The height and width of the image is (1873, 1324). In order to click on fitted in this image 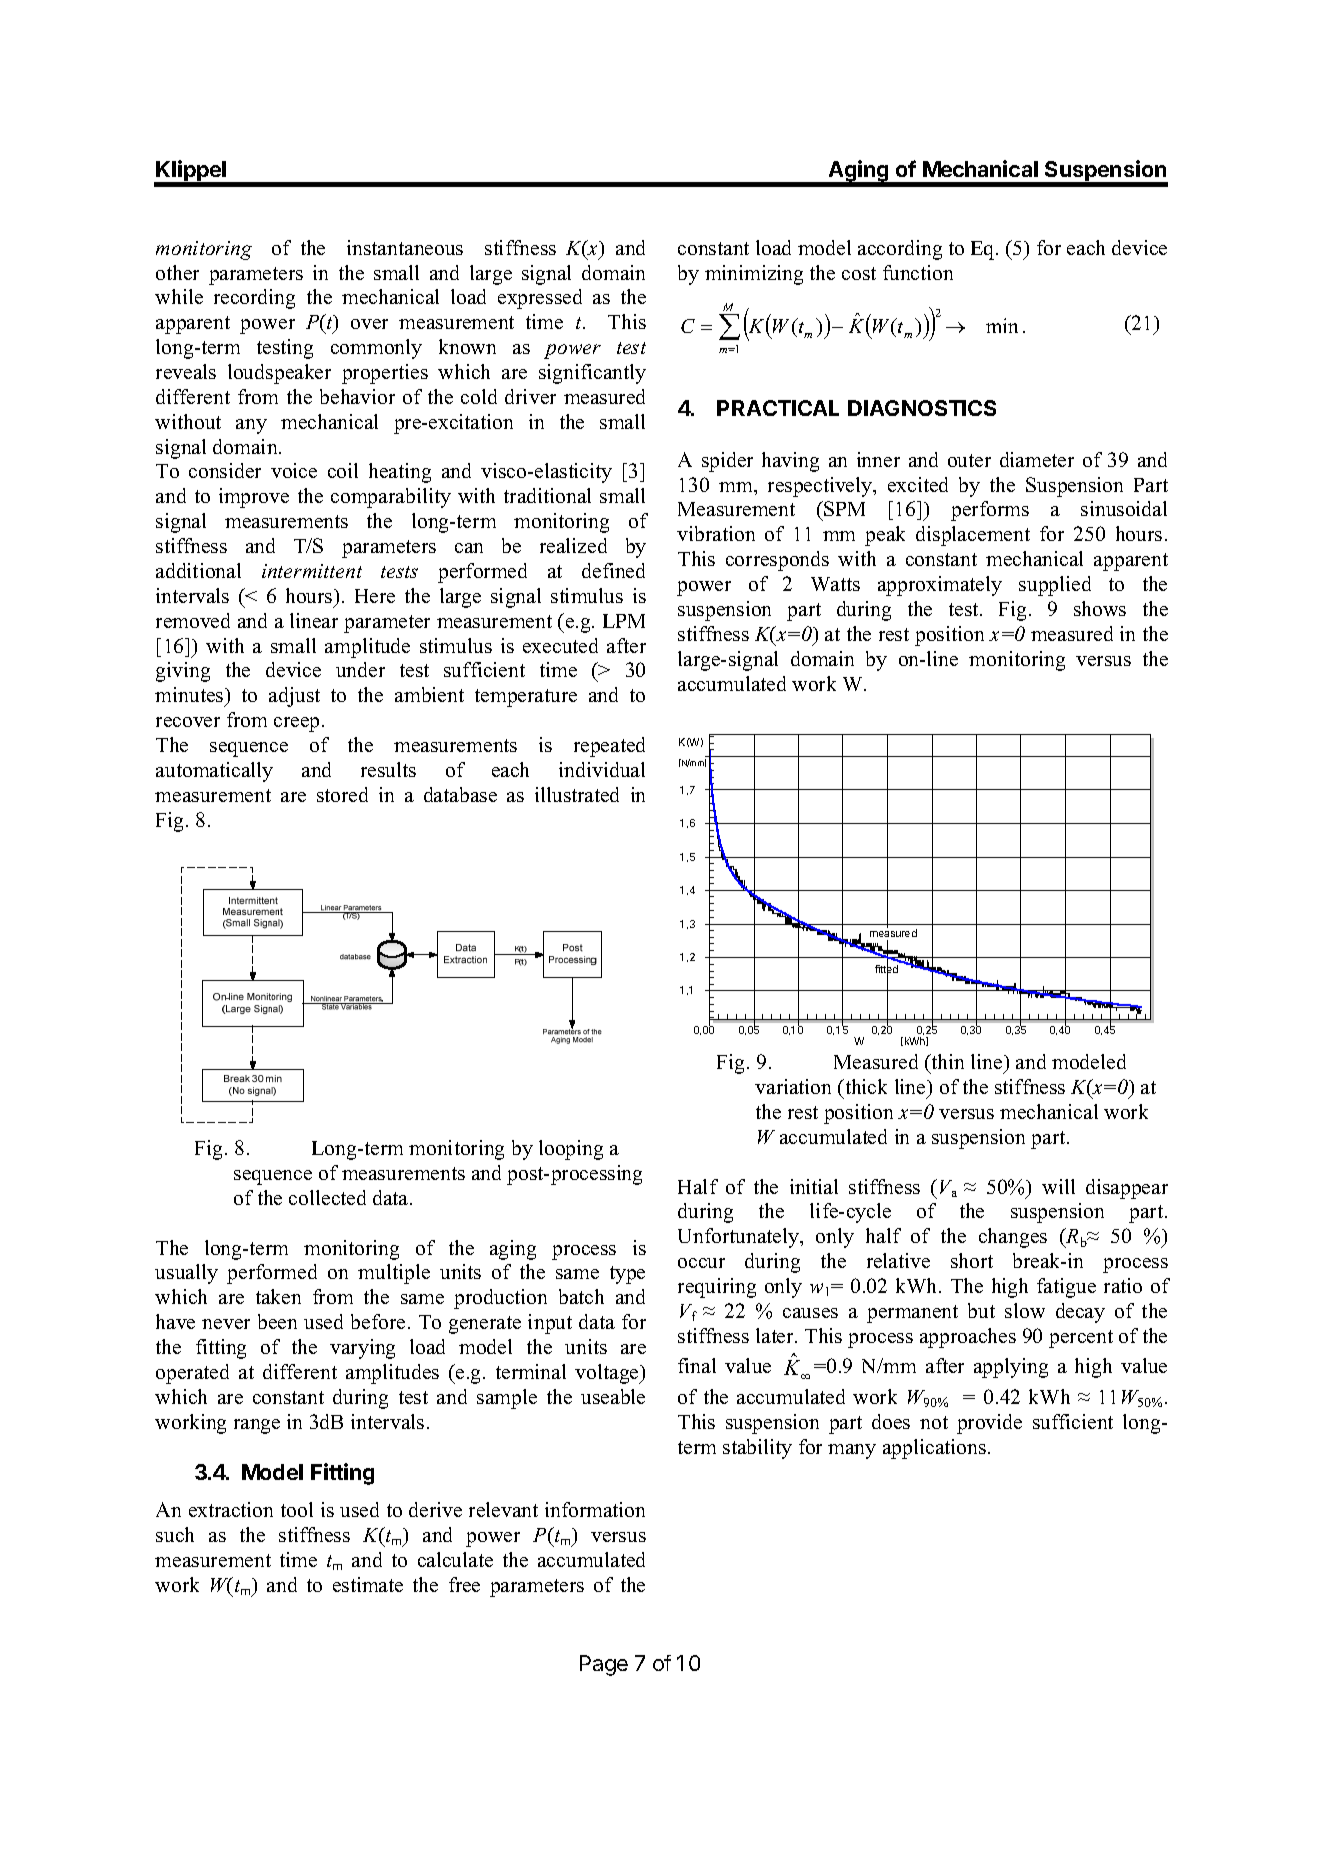, I will do `click(886, 969)`.
